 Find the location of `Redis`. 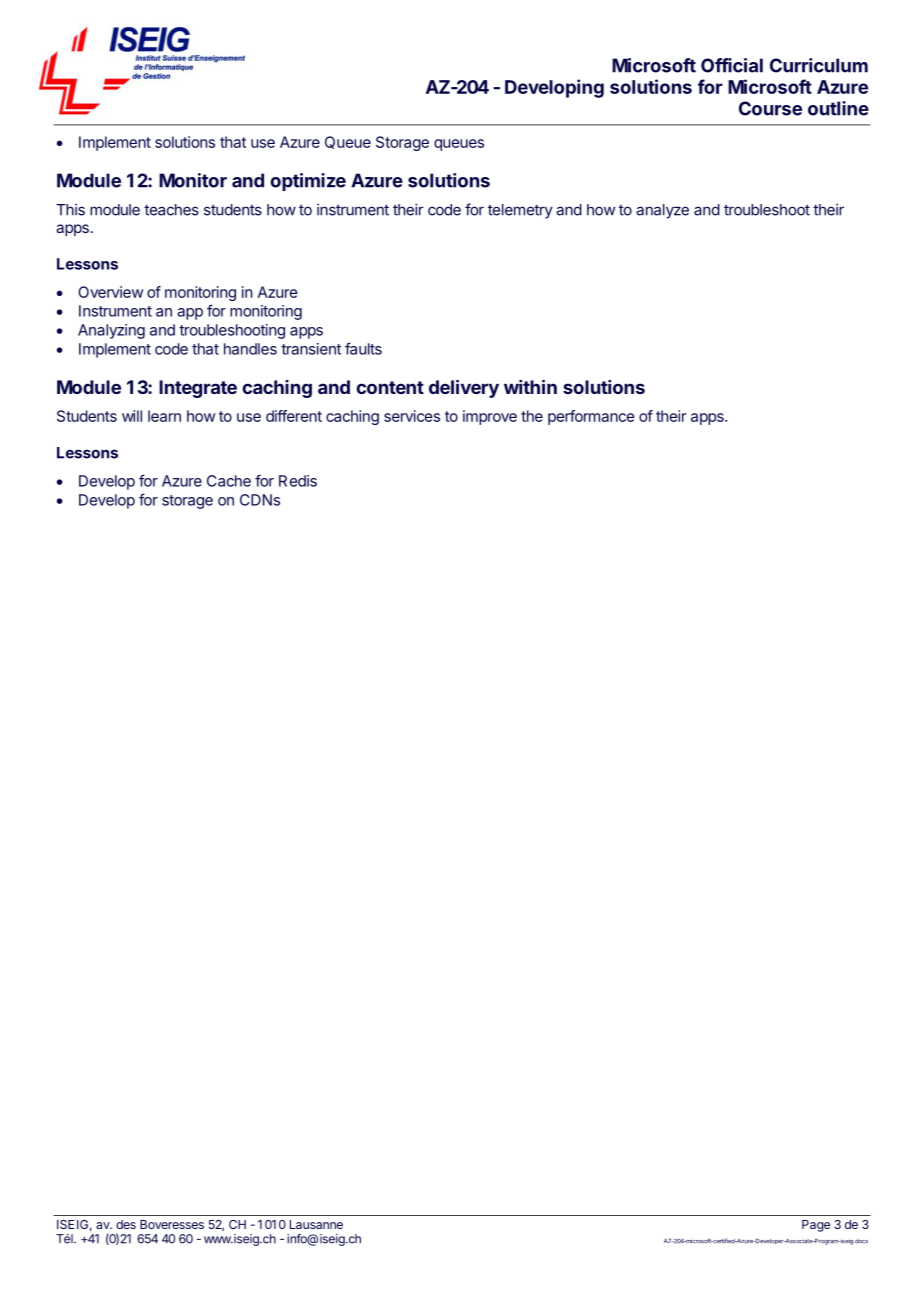

Redis is located at coordinates (298, 481).
